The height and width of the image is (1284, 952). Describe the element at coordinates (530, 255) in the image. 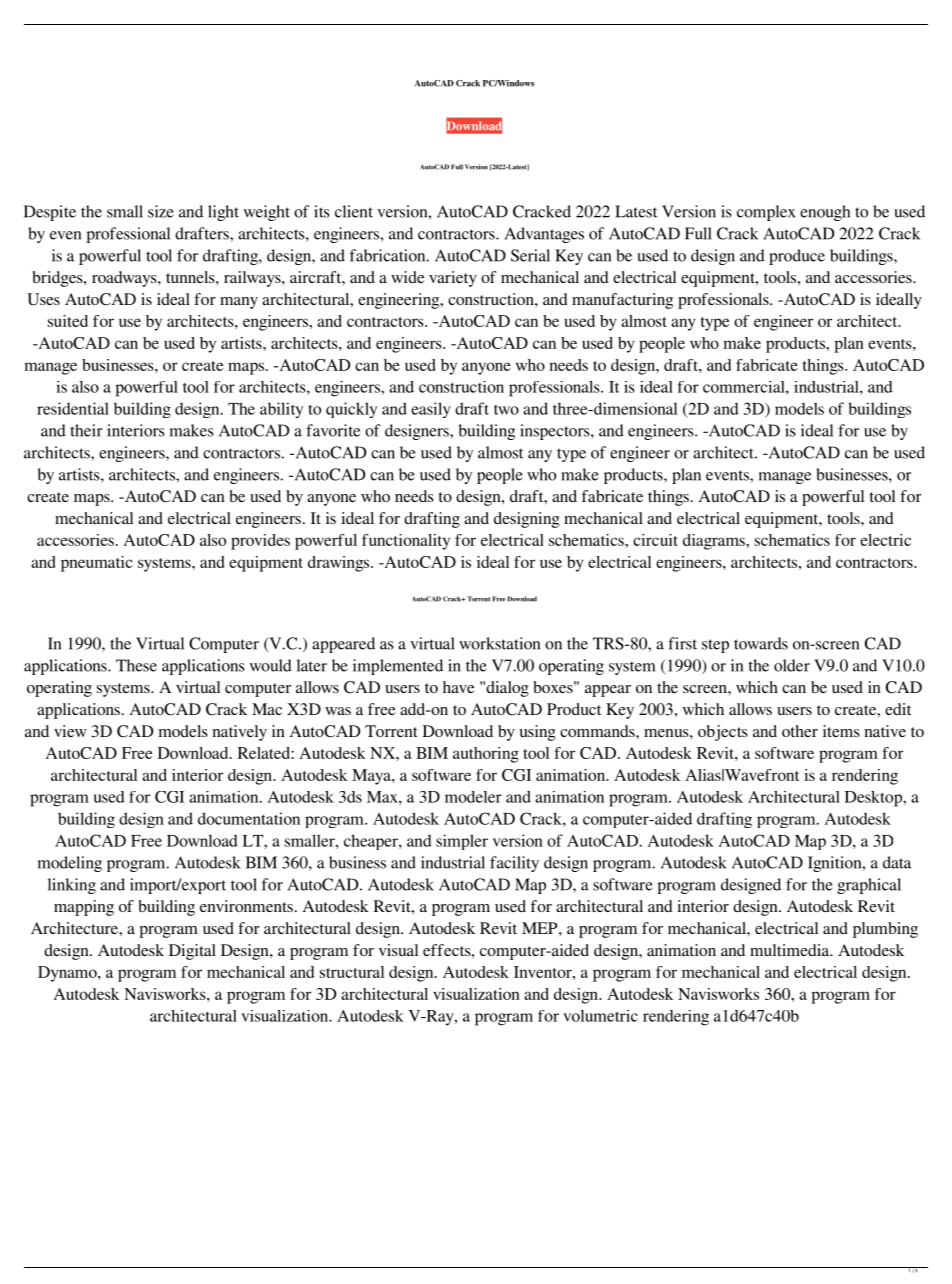

I see `Serial` at that location.
